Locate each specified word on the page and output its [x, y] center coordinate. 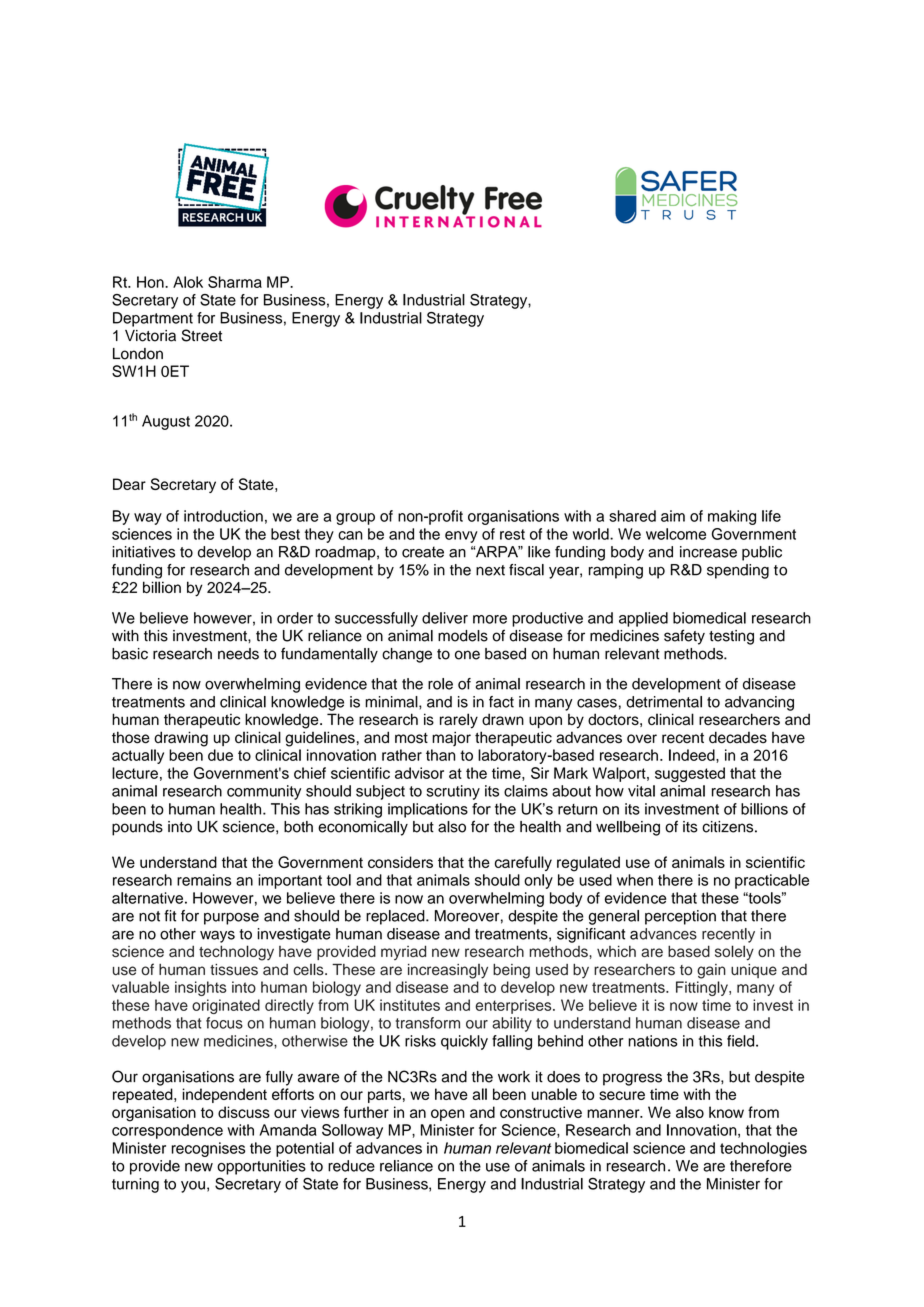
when [635, 880]
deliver [445, 618]
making [732, 517]
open [448, 1115]
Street [202, 335]
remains [204, 880]
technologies [763, 1149]
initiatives [143, 552]
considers [400, 862]
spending [738, 571]
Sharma [235, 282]
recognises [208, 1149]
